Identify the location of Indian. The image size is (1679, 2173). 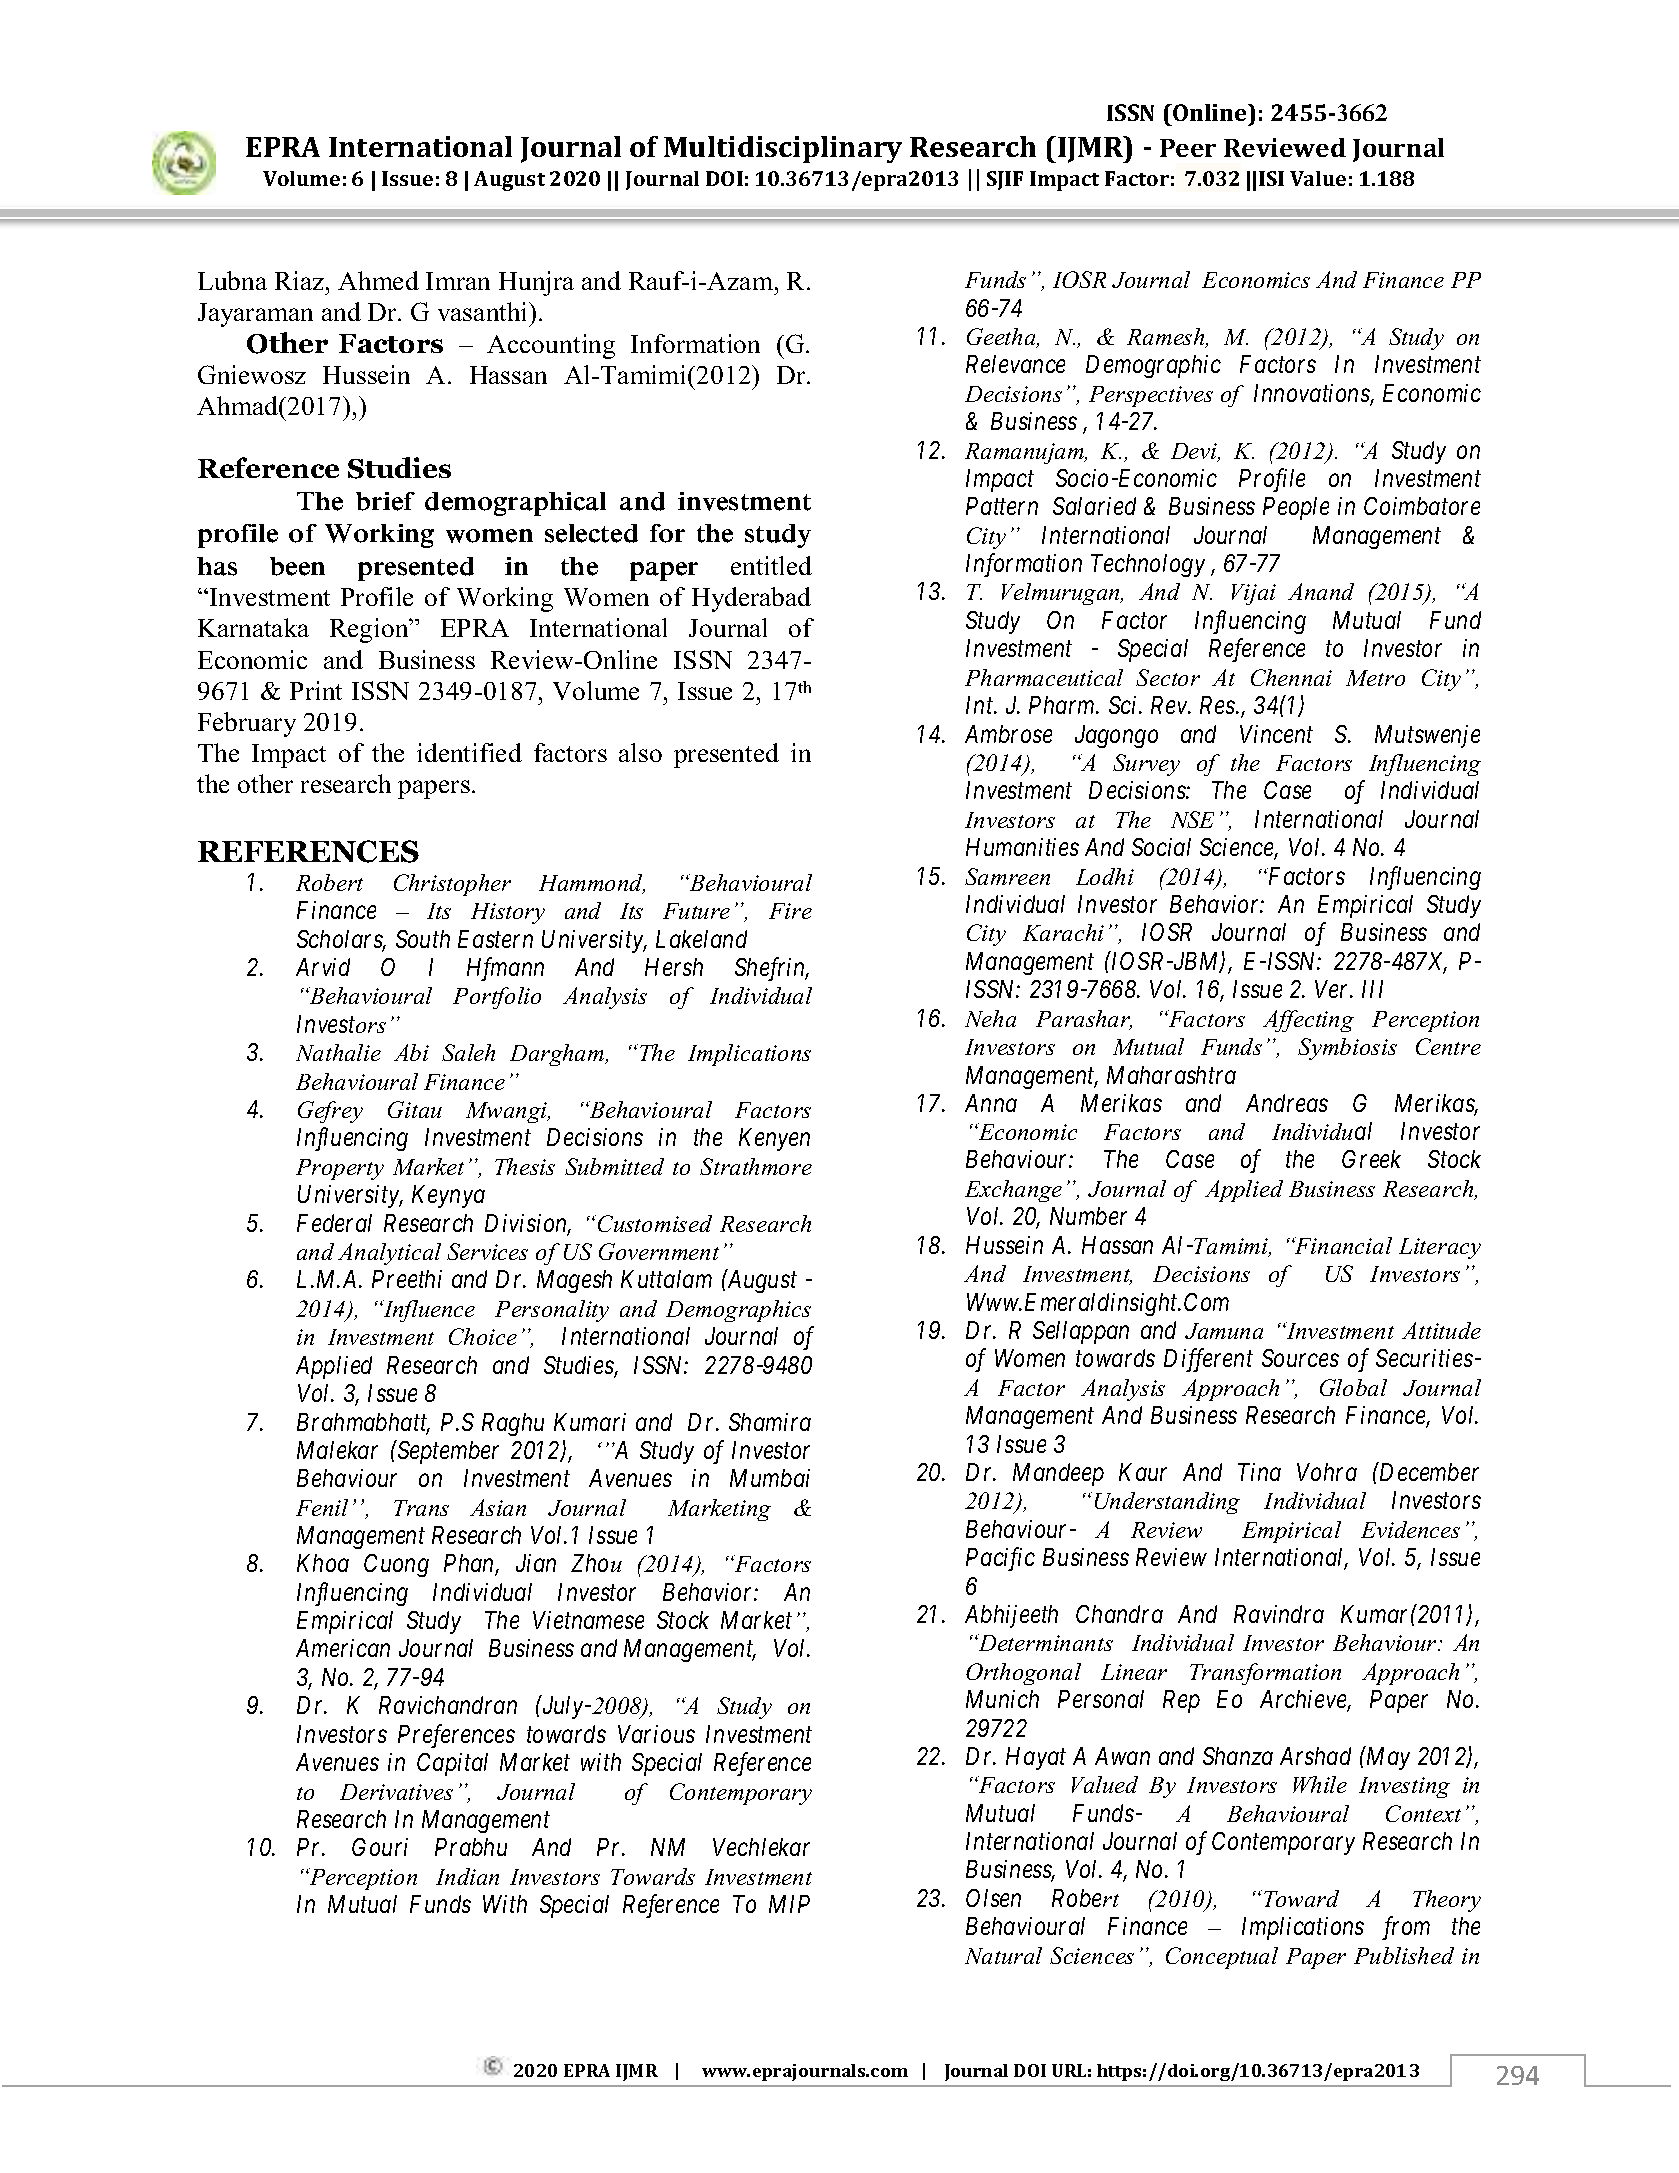
(467, 1876).
